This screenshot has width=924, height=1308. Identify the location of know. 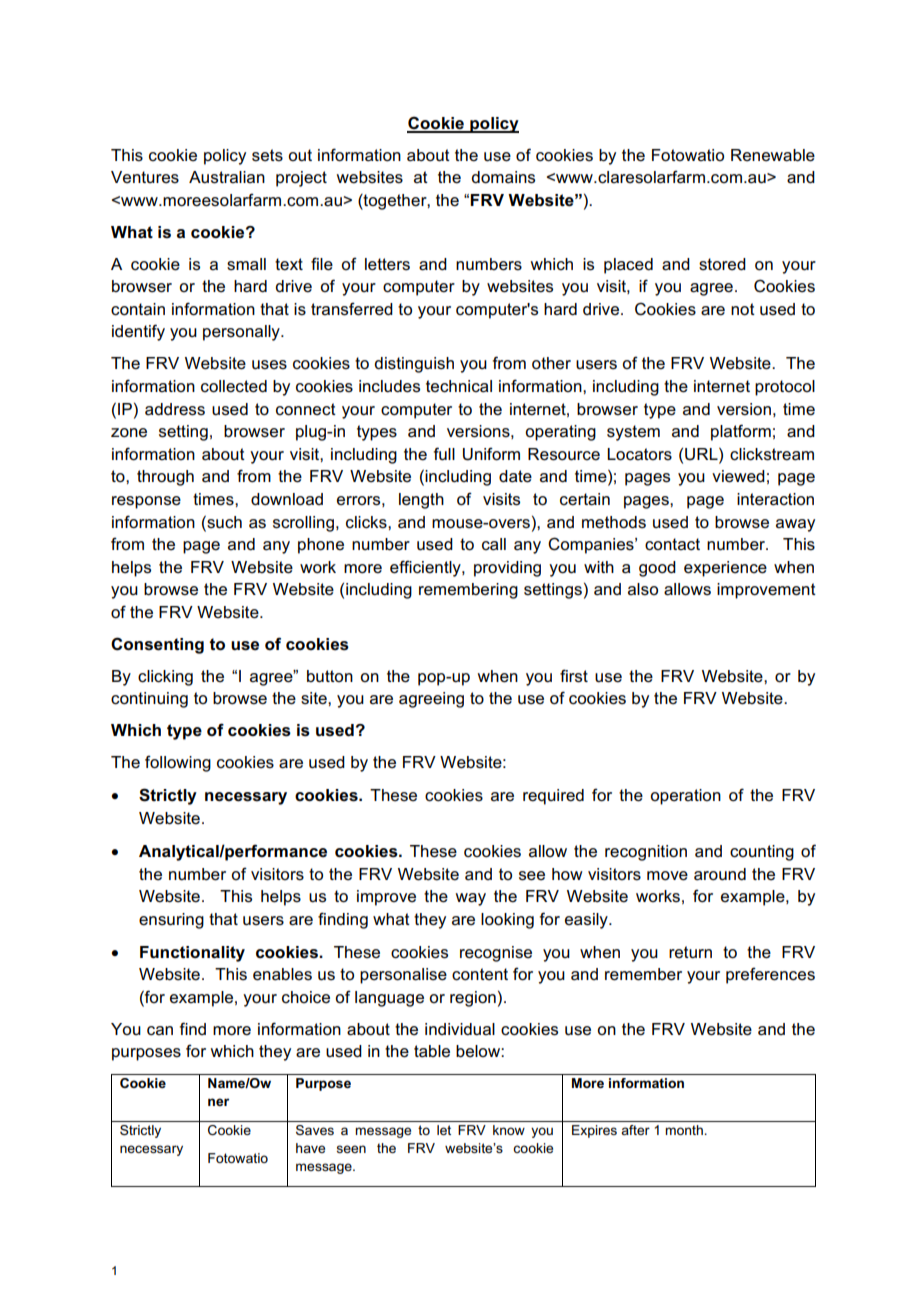
(509, 1130).
